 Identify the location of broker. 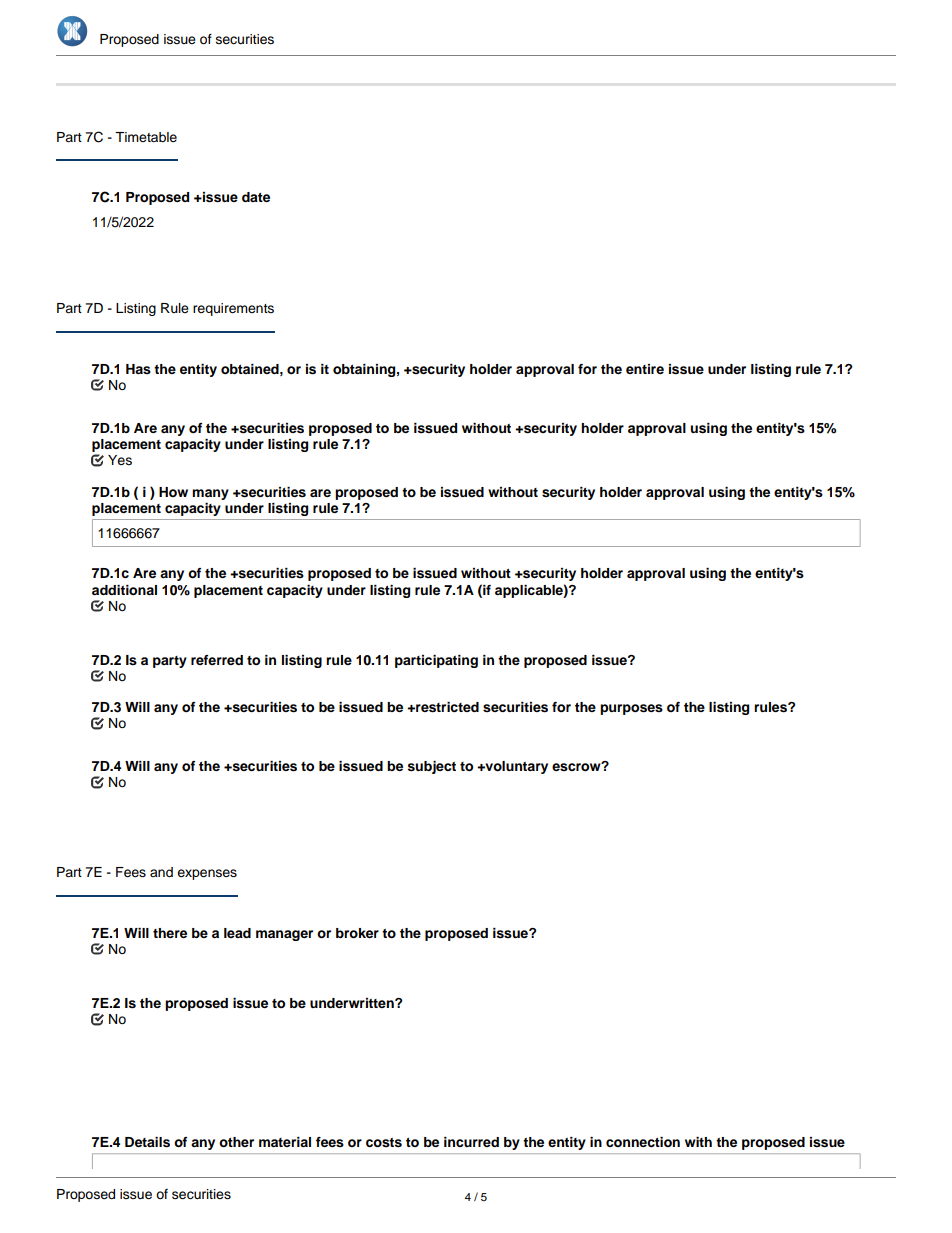
(357, 933).
